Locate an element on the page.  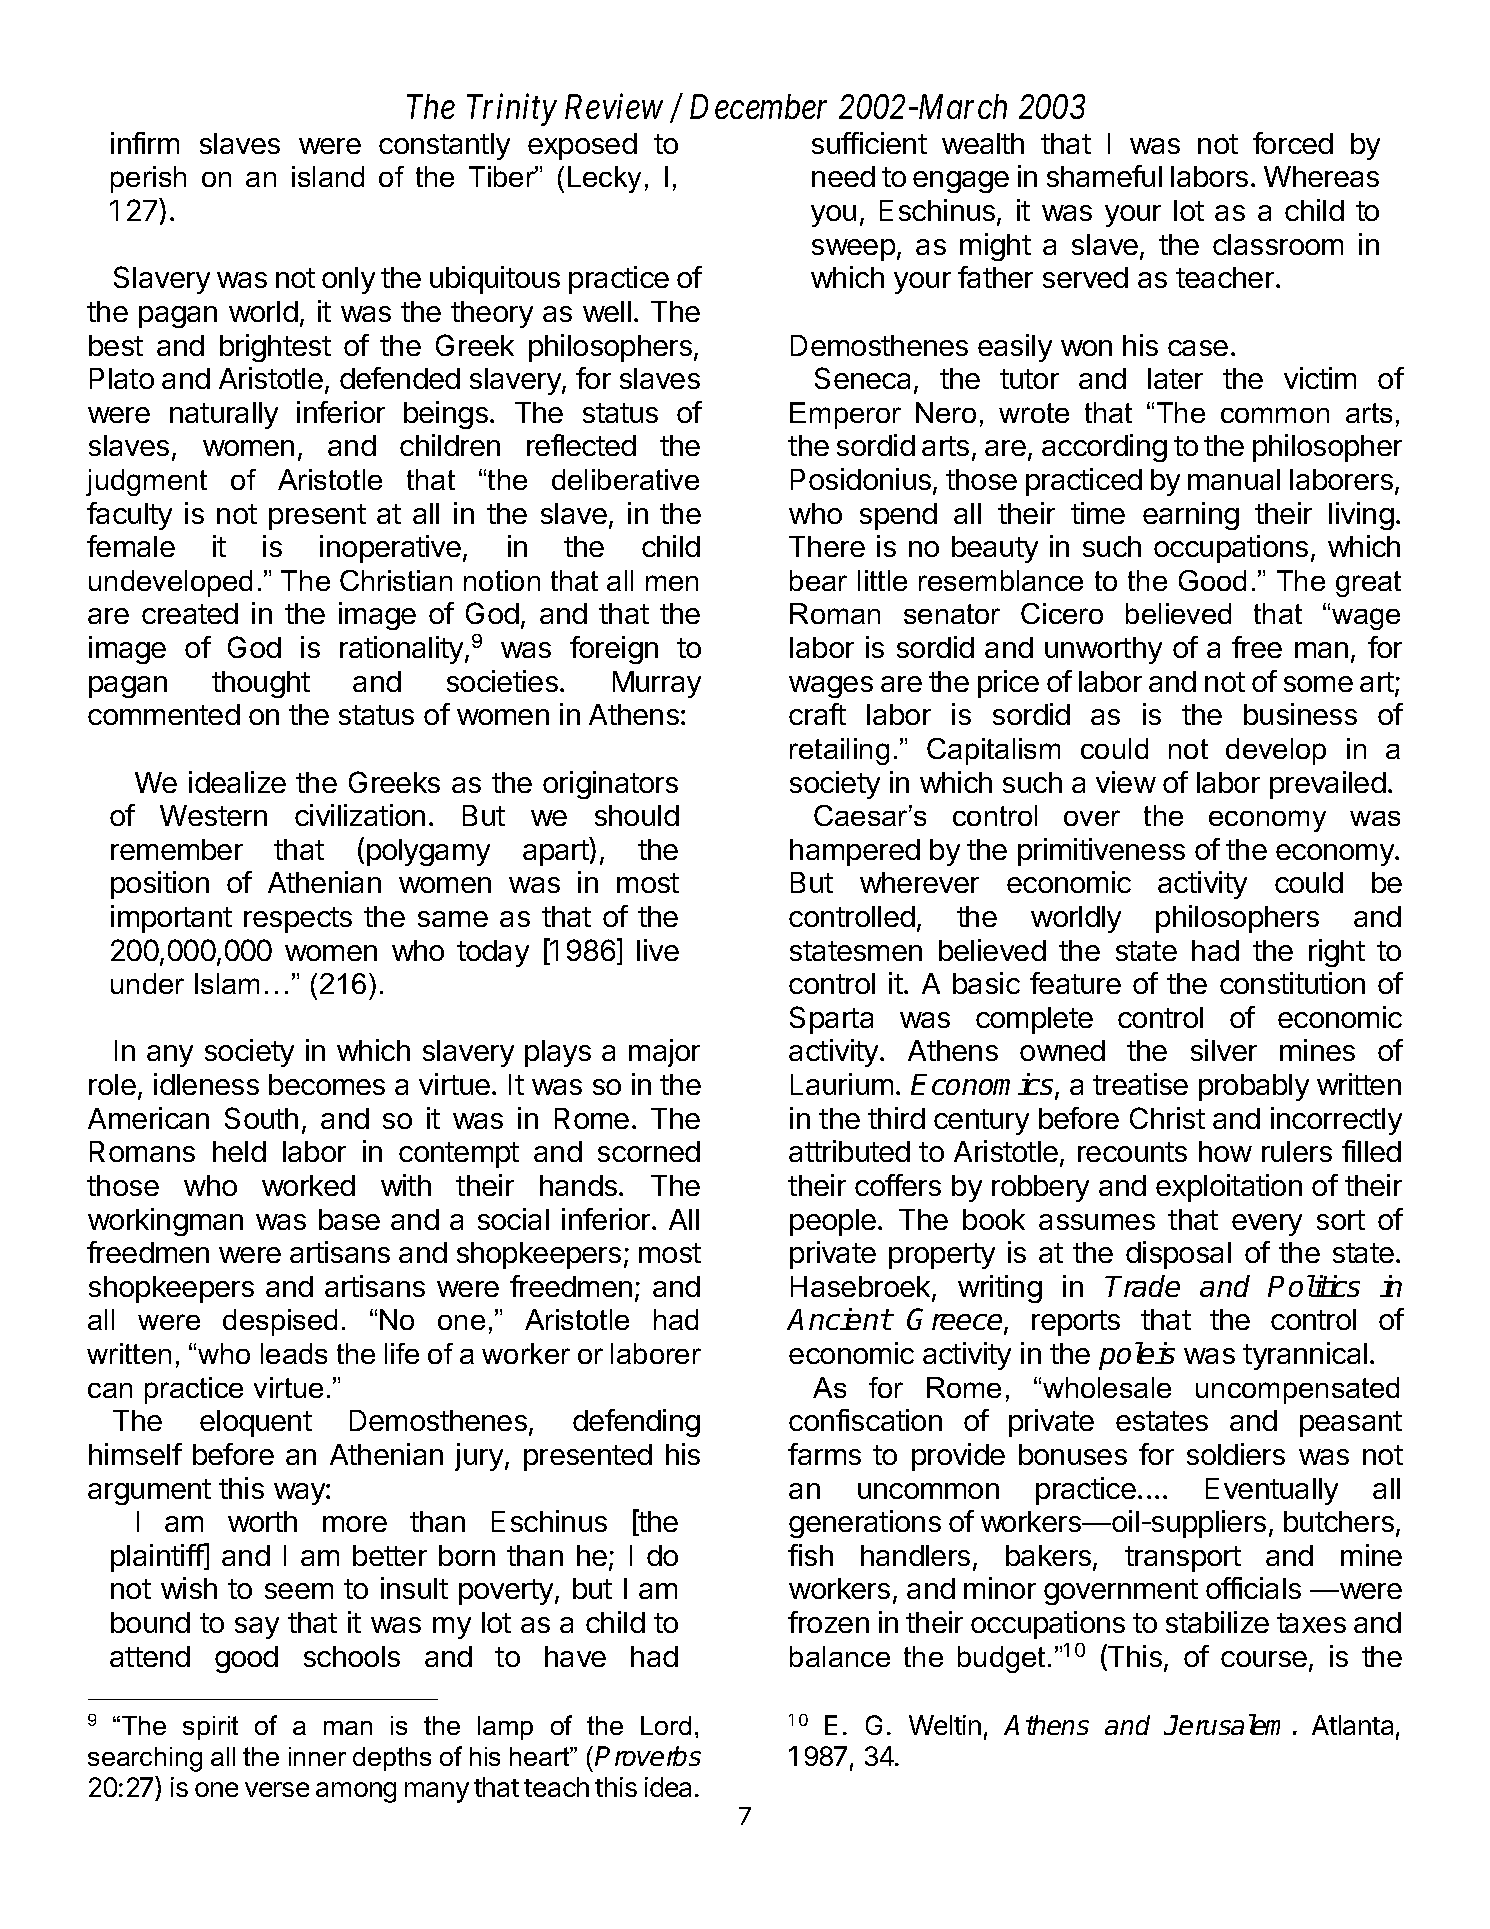
Lord is located at coordinates (666, 1725).
